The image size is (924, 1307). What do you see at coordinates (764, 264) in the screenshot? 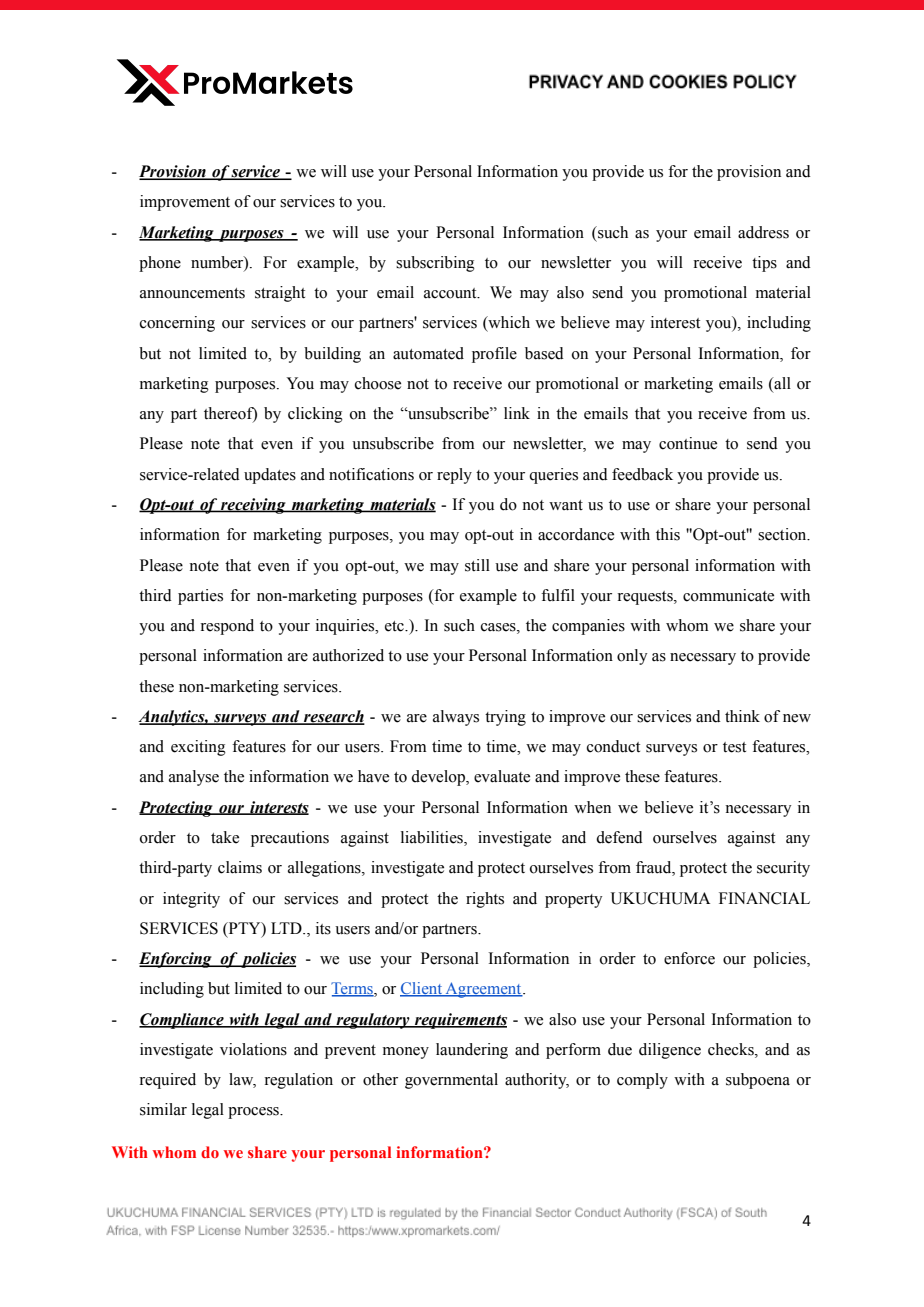
I see `tips` at bounding box center [764, 264].
